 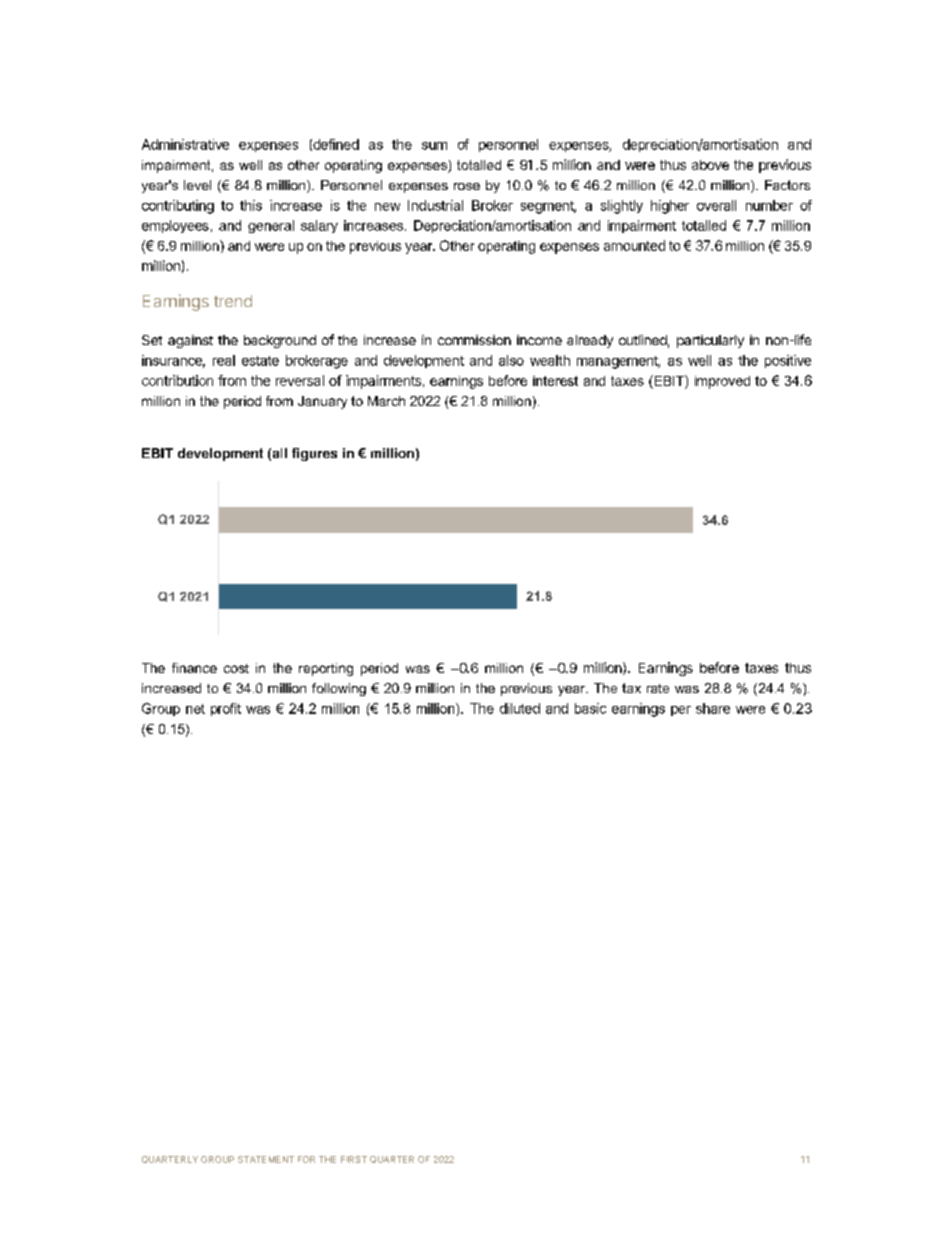 What do you see at coordinates (266, 1159) in the screenshot?
I see `STATEMENT` at bounding box center [266, 1159].
